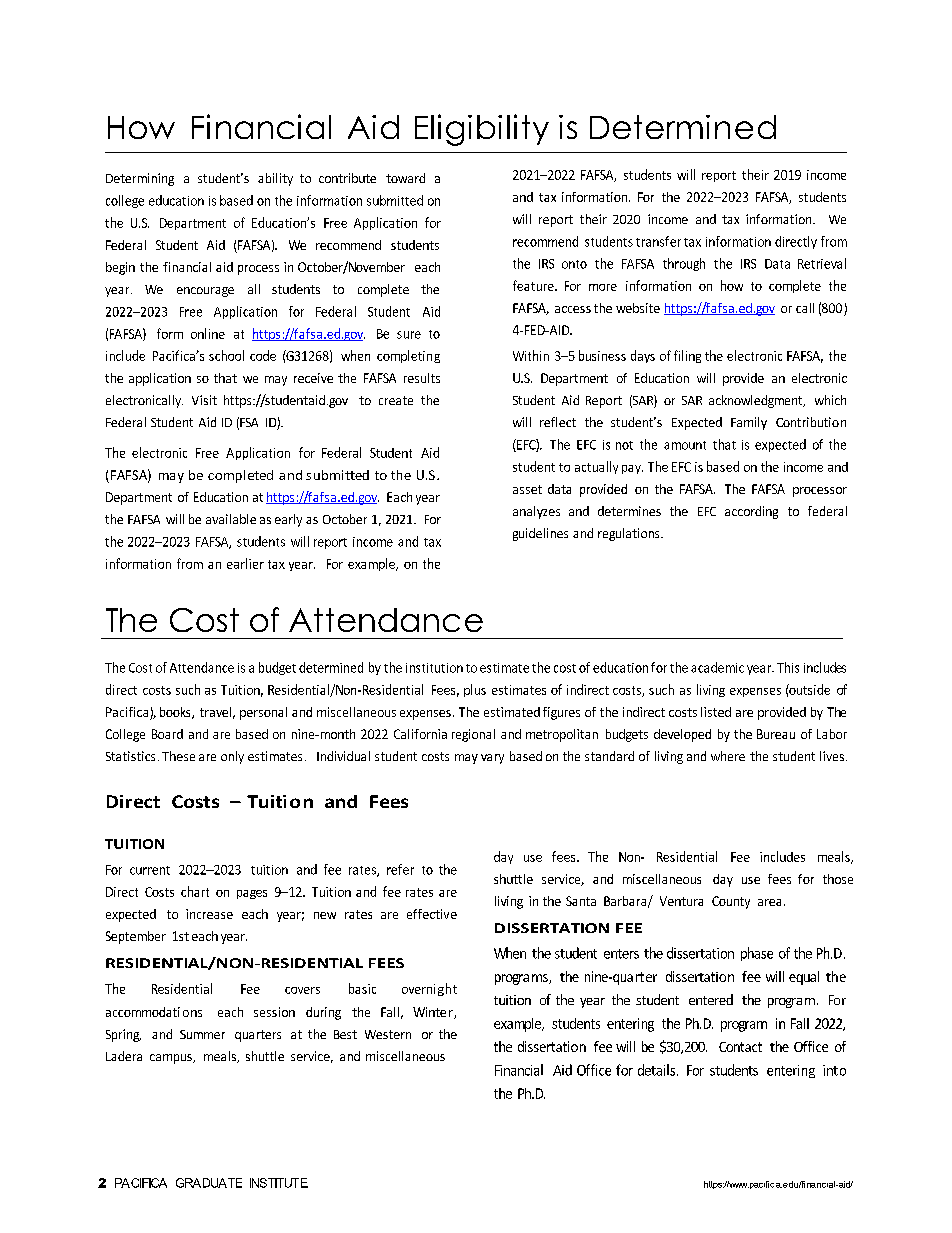  What do you see at coordinates (140, 179) in the document?
I see `Determining` at bounding box center [140, 179].
